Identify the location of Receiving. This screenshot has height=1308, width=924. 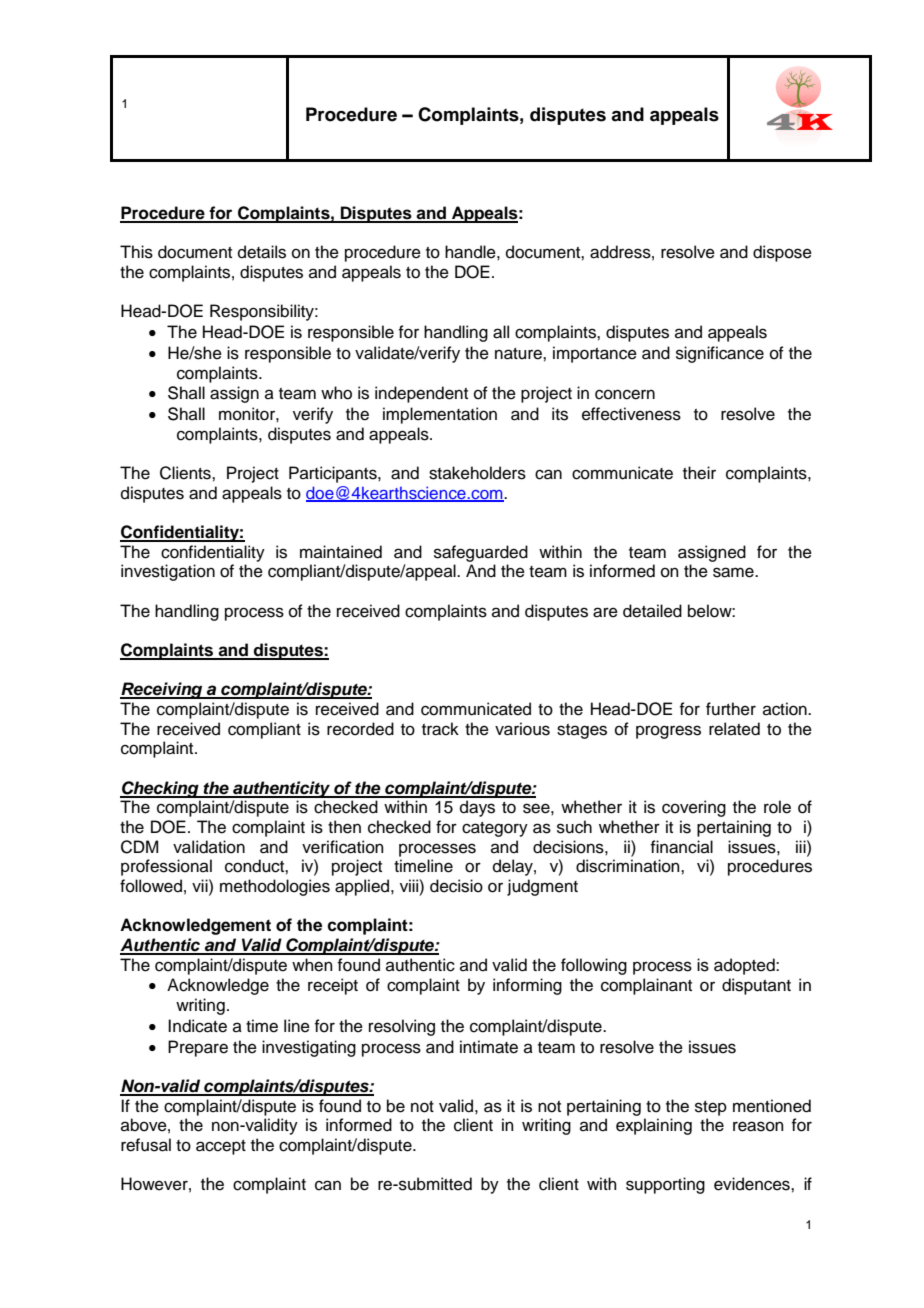
(162, 690).
